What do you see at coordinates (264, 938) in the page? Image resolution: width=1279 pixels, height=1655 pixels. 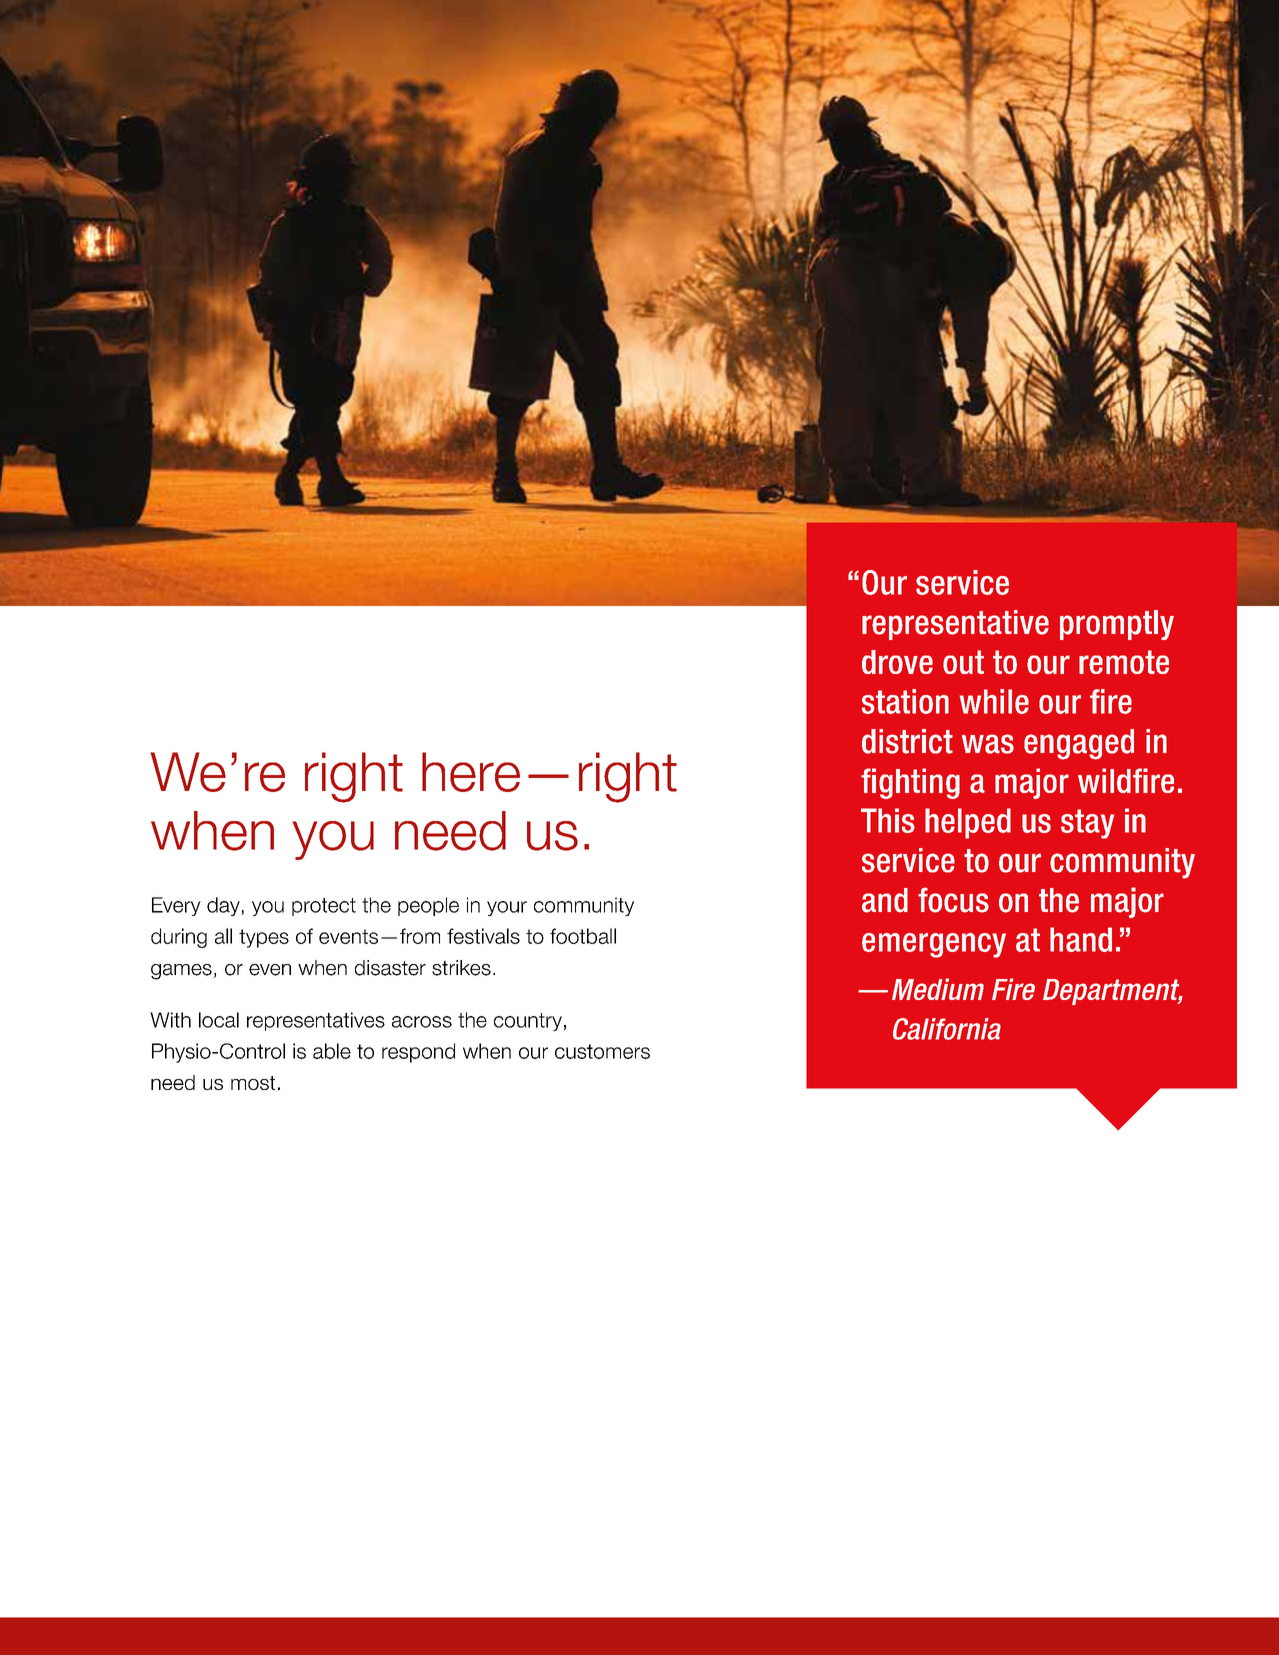 I see `types` at bounding box center [264, 938].
